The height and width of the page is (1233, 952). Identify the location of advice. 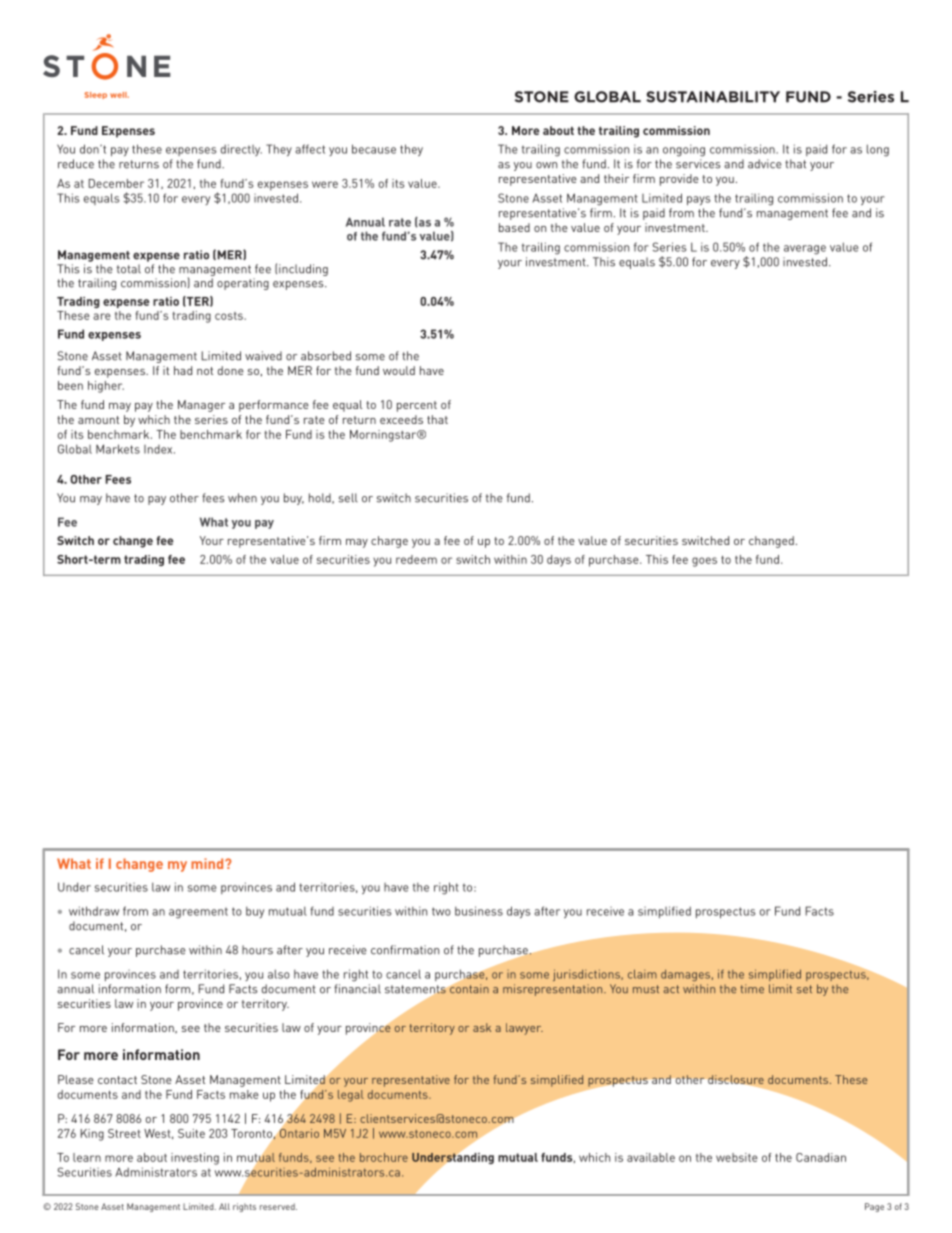
(765, 164).
